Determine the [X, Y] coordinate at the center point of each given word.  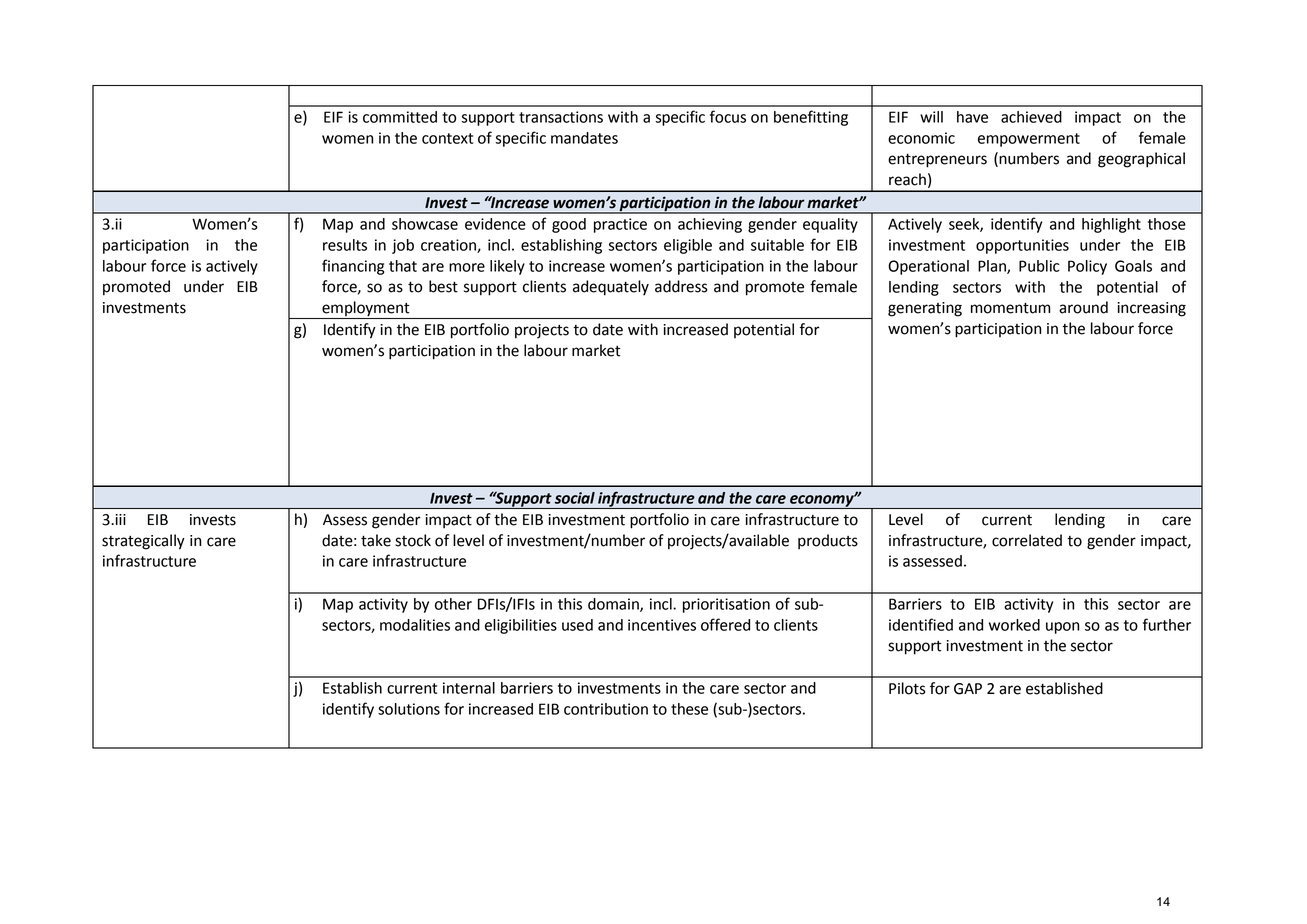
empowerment [1029, 140]
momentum [1010, 308]
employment [365, 308]
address [681, 286]
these [689, 709]
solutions [409, 709]
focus [728, 116]
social [575, 498]
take [376, 540]
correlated [1027, 540]
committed [400, 117]
